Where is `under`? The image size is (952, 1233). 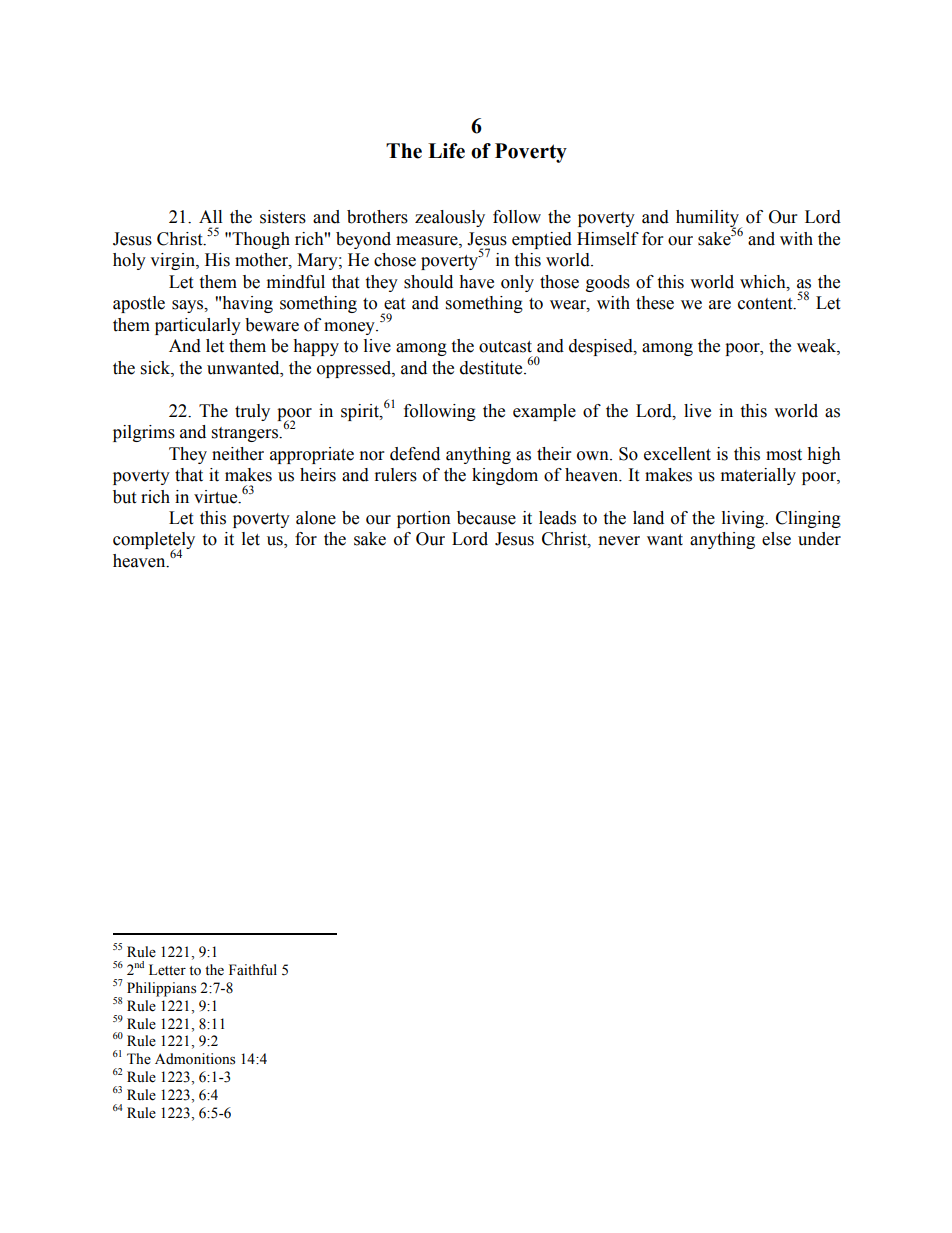 under is located at coordinates (819, 539).
